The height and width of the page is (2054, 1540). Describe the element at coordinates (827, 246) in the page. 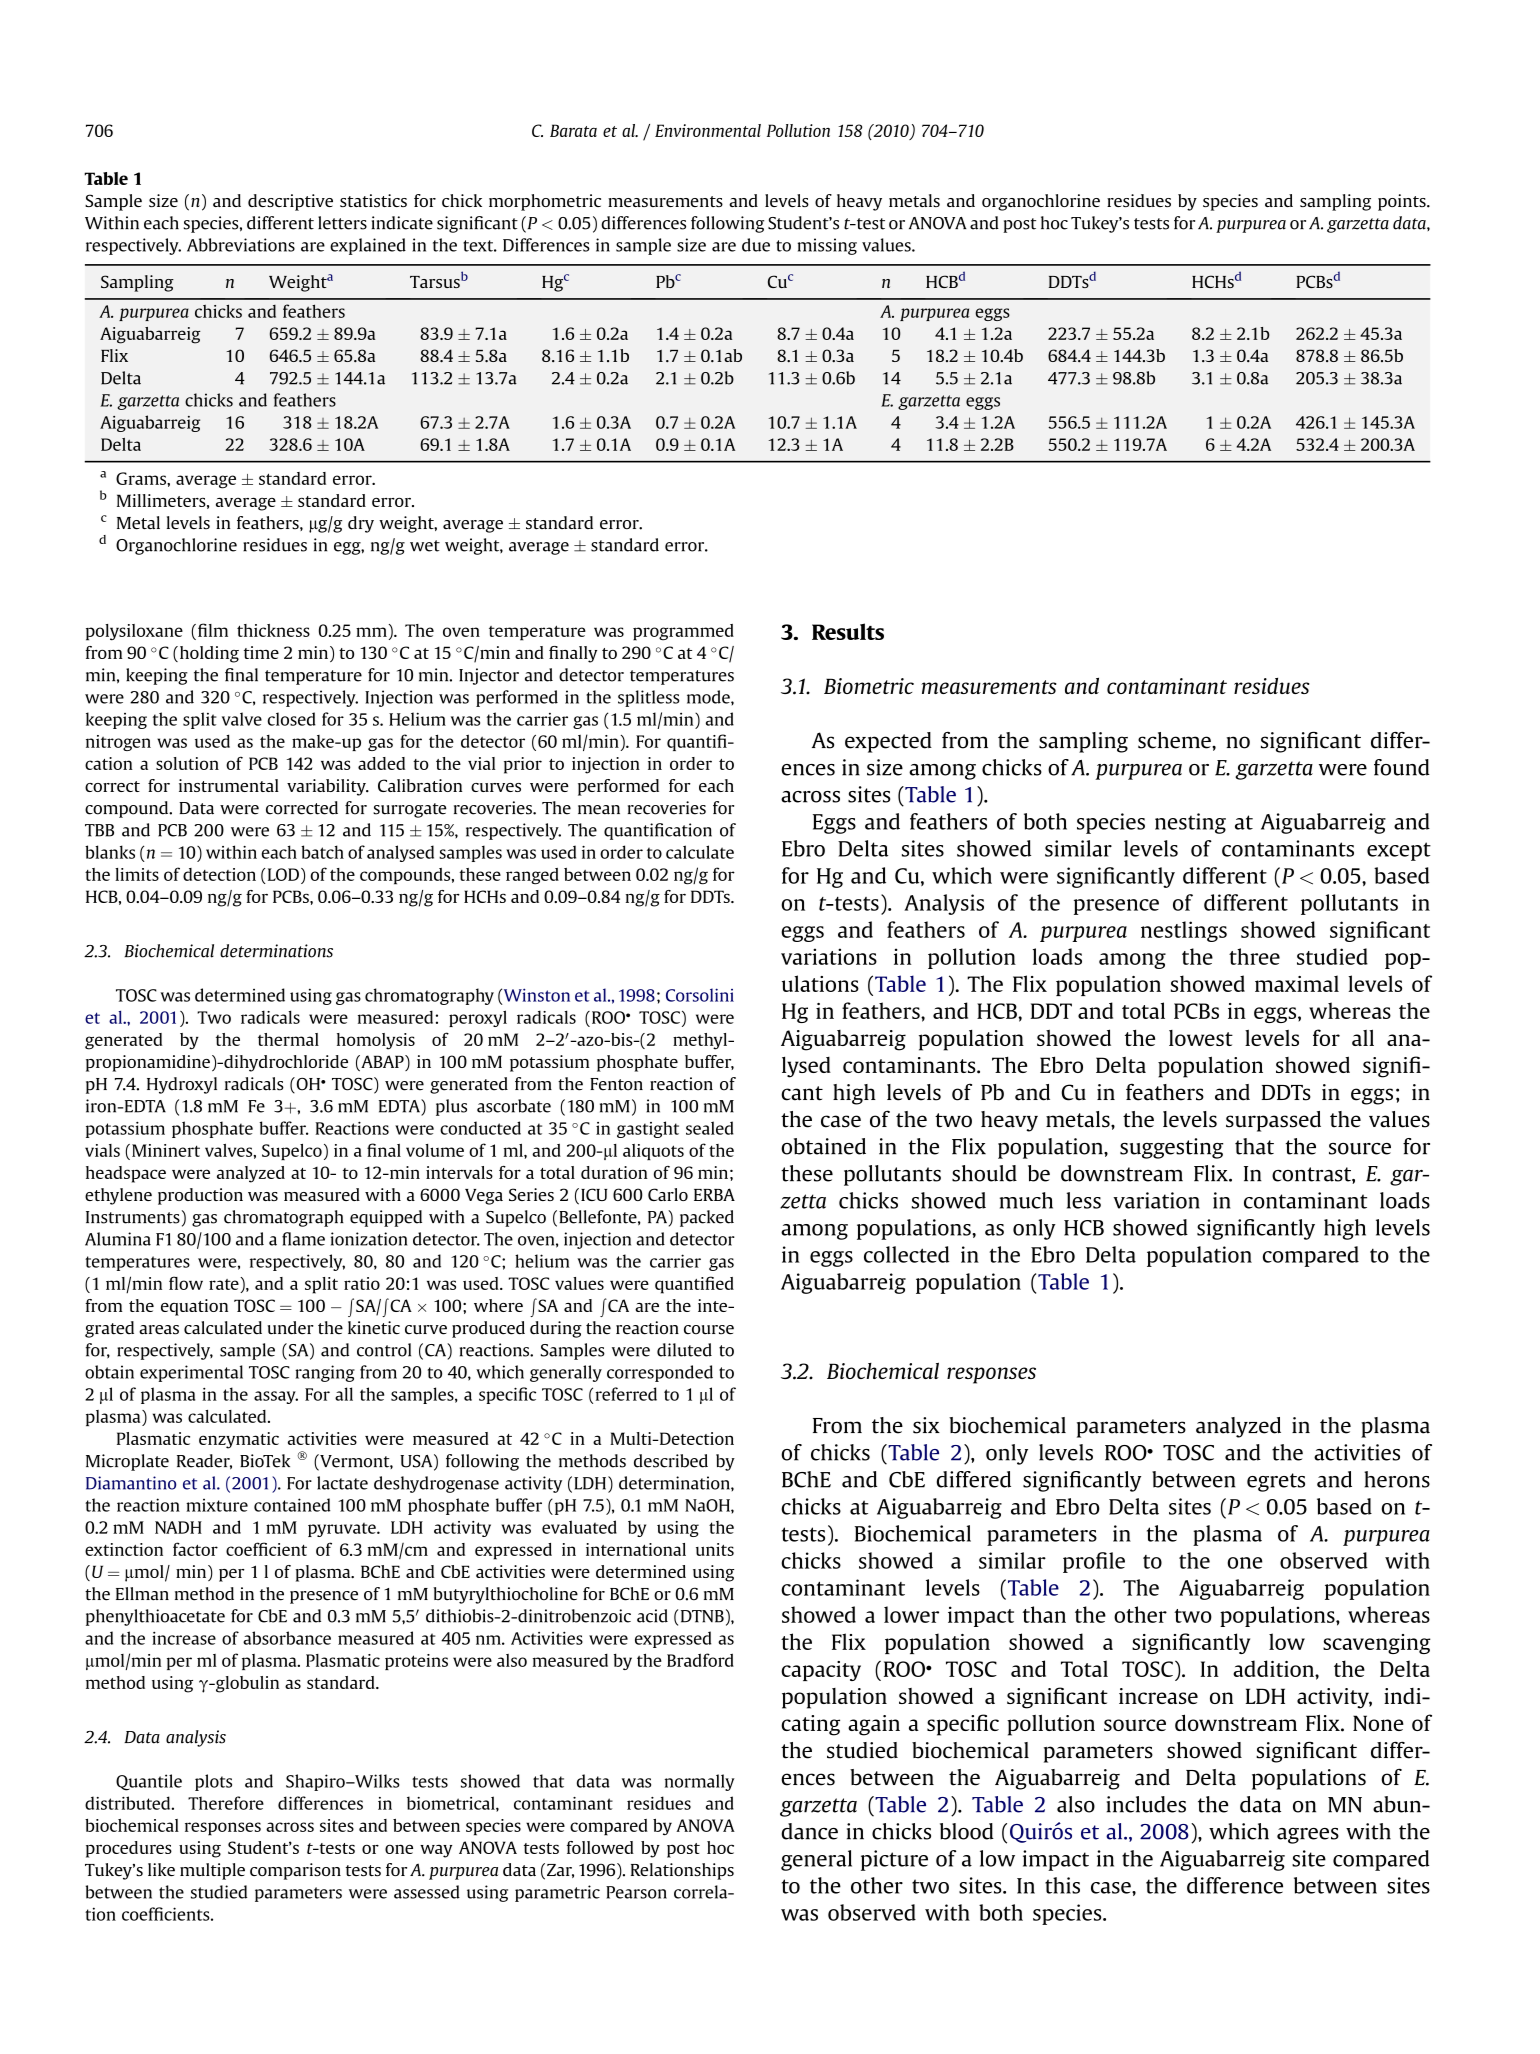

I see `missing` at that location.
